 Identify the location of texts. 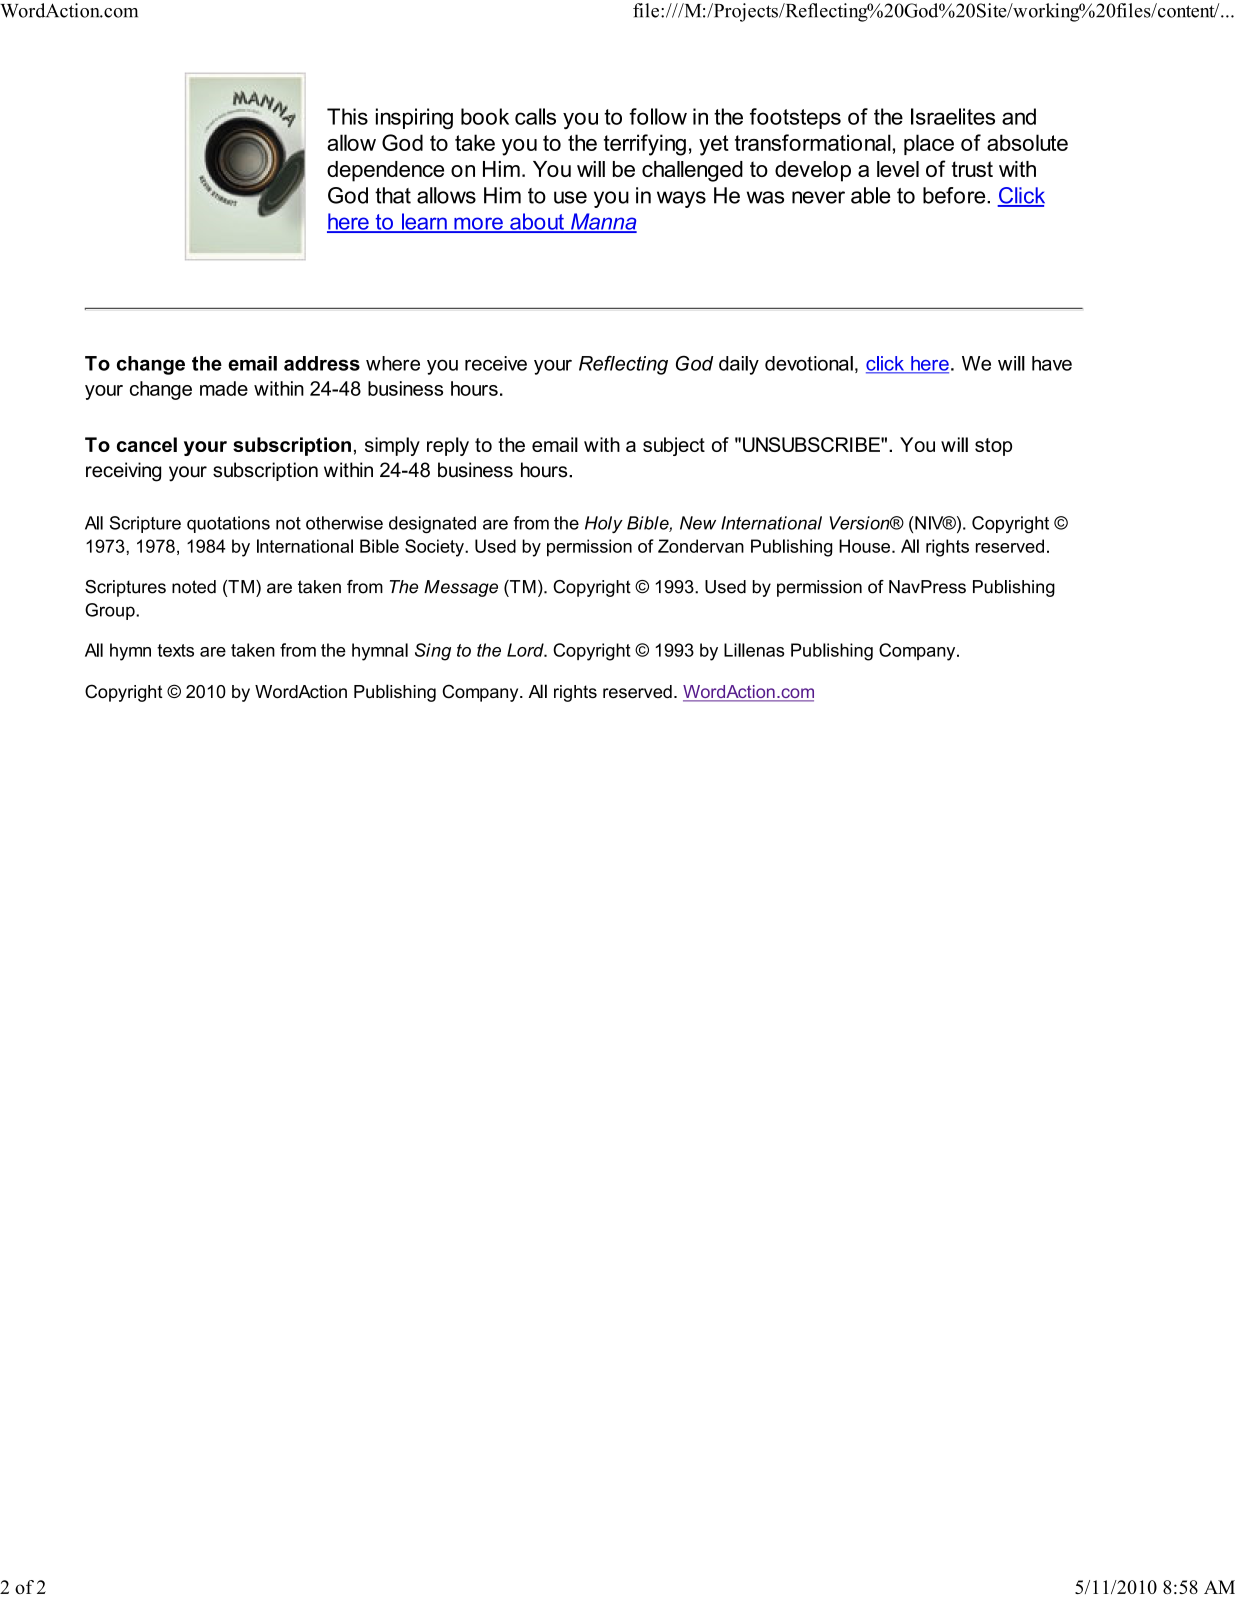
(175, 650).
